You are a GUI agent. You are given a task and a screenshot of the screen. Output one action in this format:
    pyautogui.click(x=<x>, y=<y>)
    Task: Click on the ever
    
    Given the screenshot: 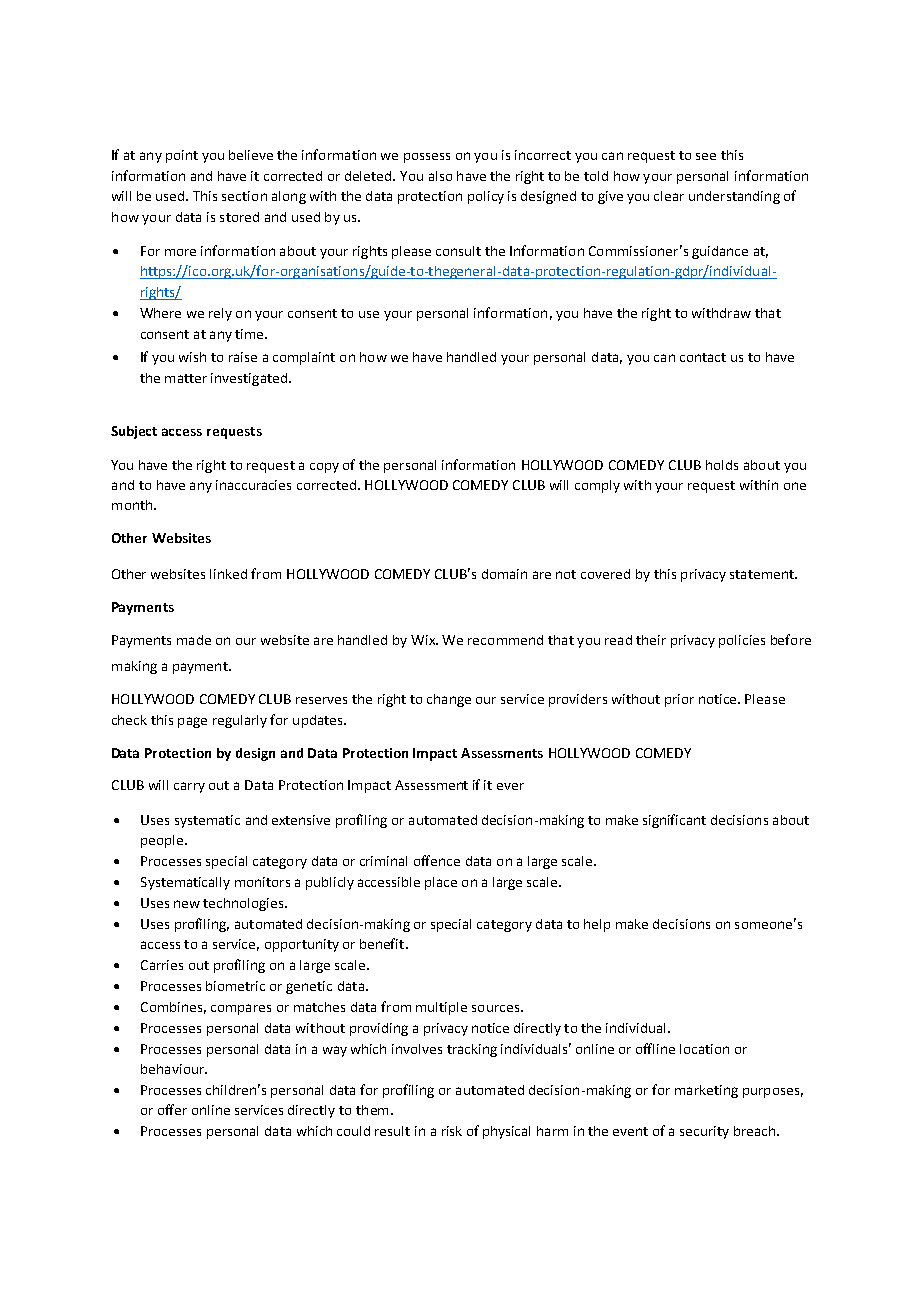 What is the action you would take?
    pyautogui.click(x=510, y=786)
